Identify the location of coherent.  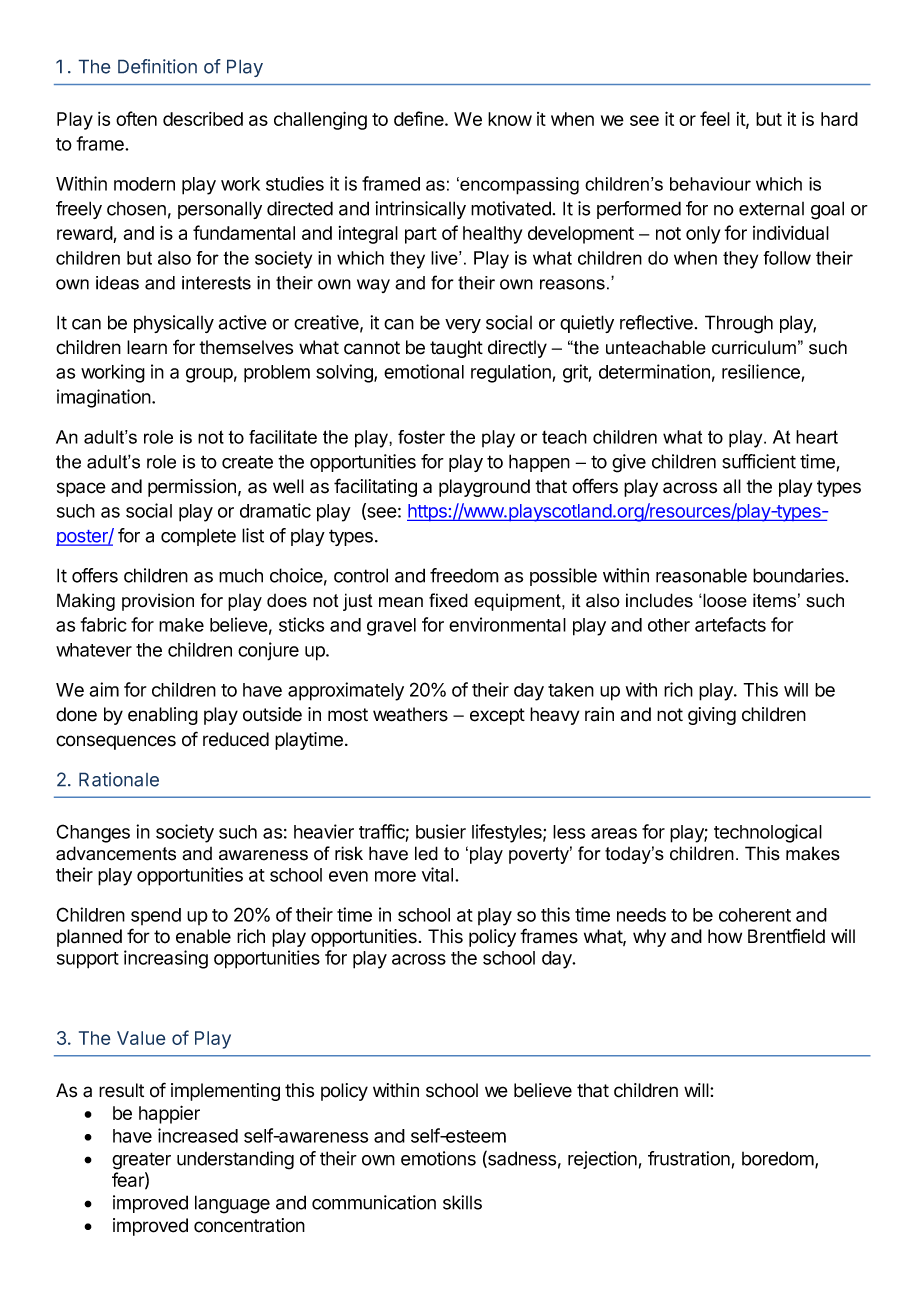
(755, 915).
